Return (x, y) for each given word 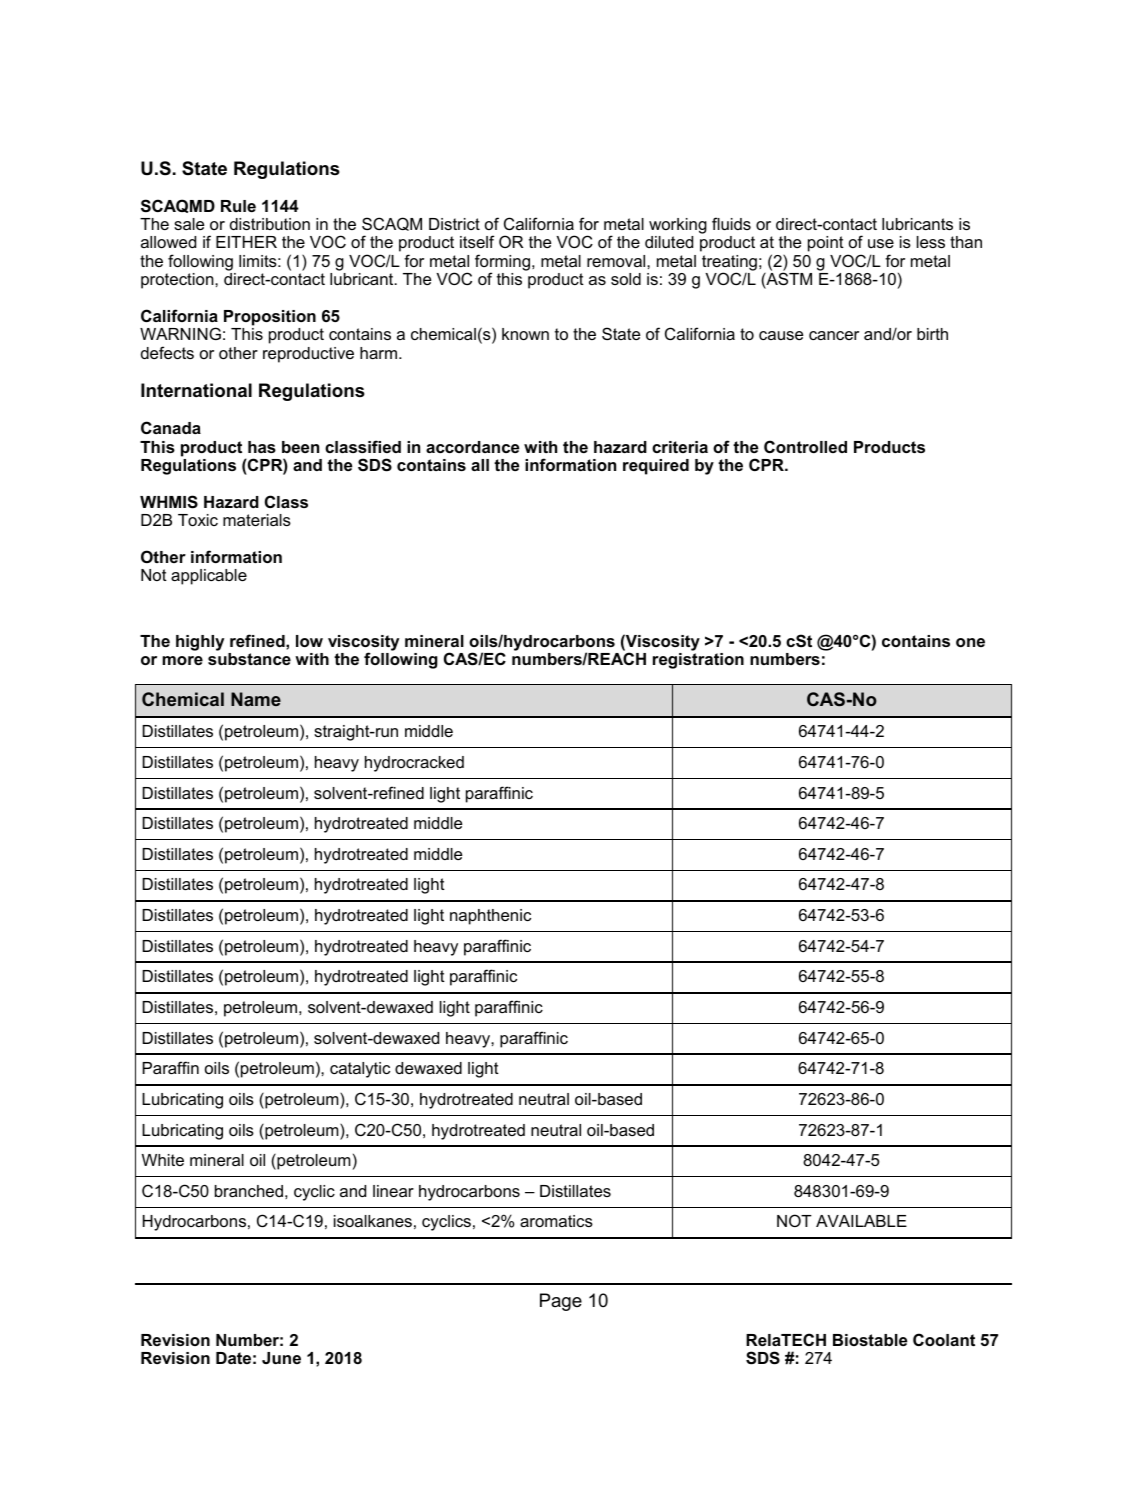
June (281, 1358)
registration (698, 661)
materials (257, 520)
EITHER (246, 242)
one (970, 642)
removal (617, 261)
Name (256, 699)
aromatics (556, 1221)
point (826, 244)
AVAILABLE (861, 1221)
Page (561, 1302)
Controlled (805, 446)
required (656, 467)
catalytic (360, 1070)
